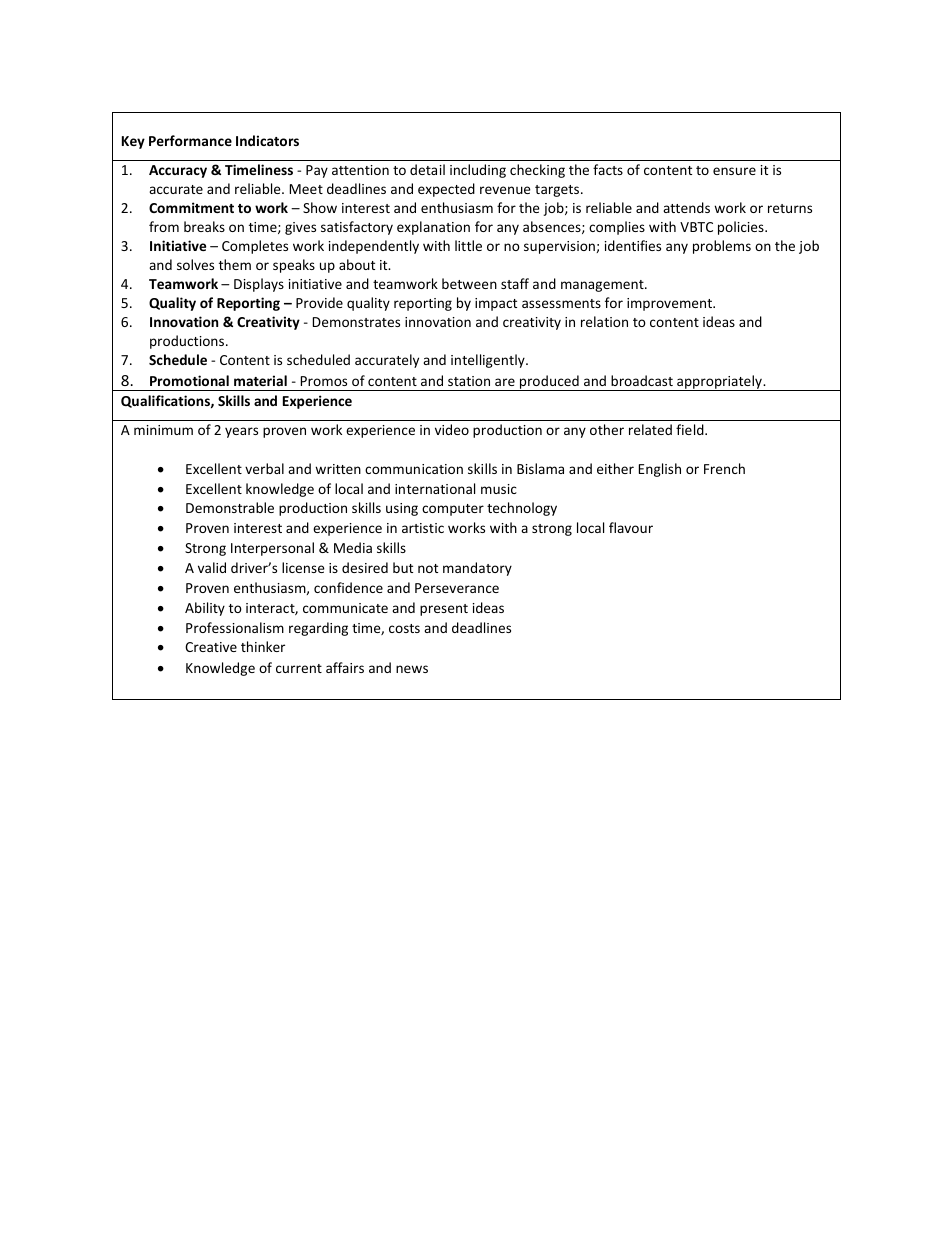 The image size is (952, 1233). Describe the element at coordinates (190, 140) in the page. I see `Performance` at that location.
